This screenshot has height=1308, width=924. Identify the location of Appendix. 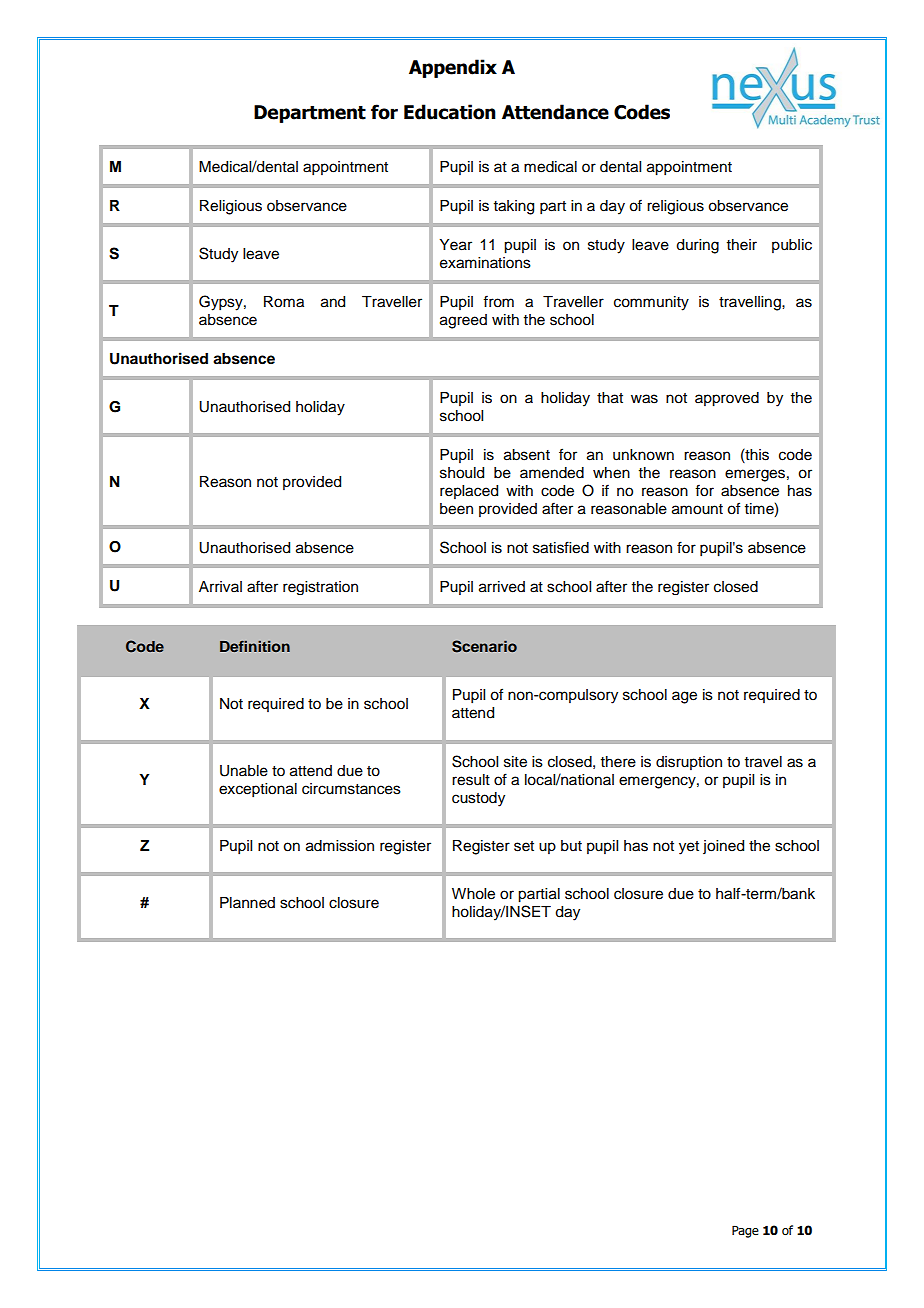
(453, 68).
